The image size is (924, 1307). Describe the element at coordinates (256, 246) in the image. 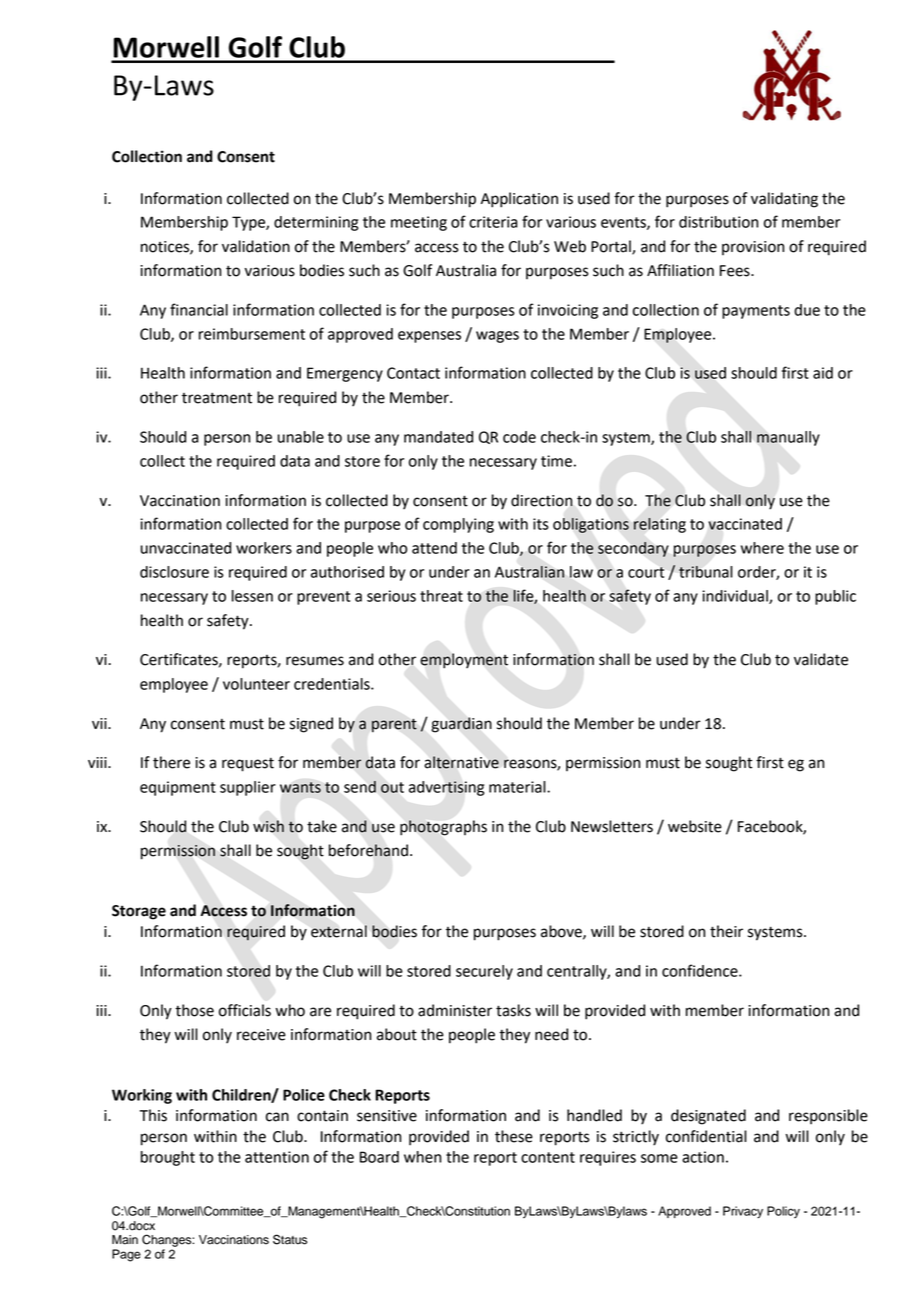

I see `validation` at that location.
